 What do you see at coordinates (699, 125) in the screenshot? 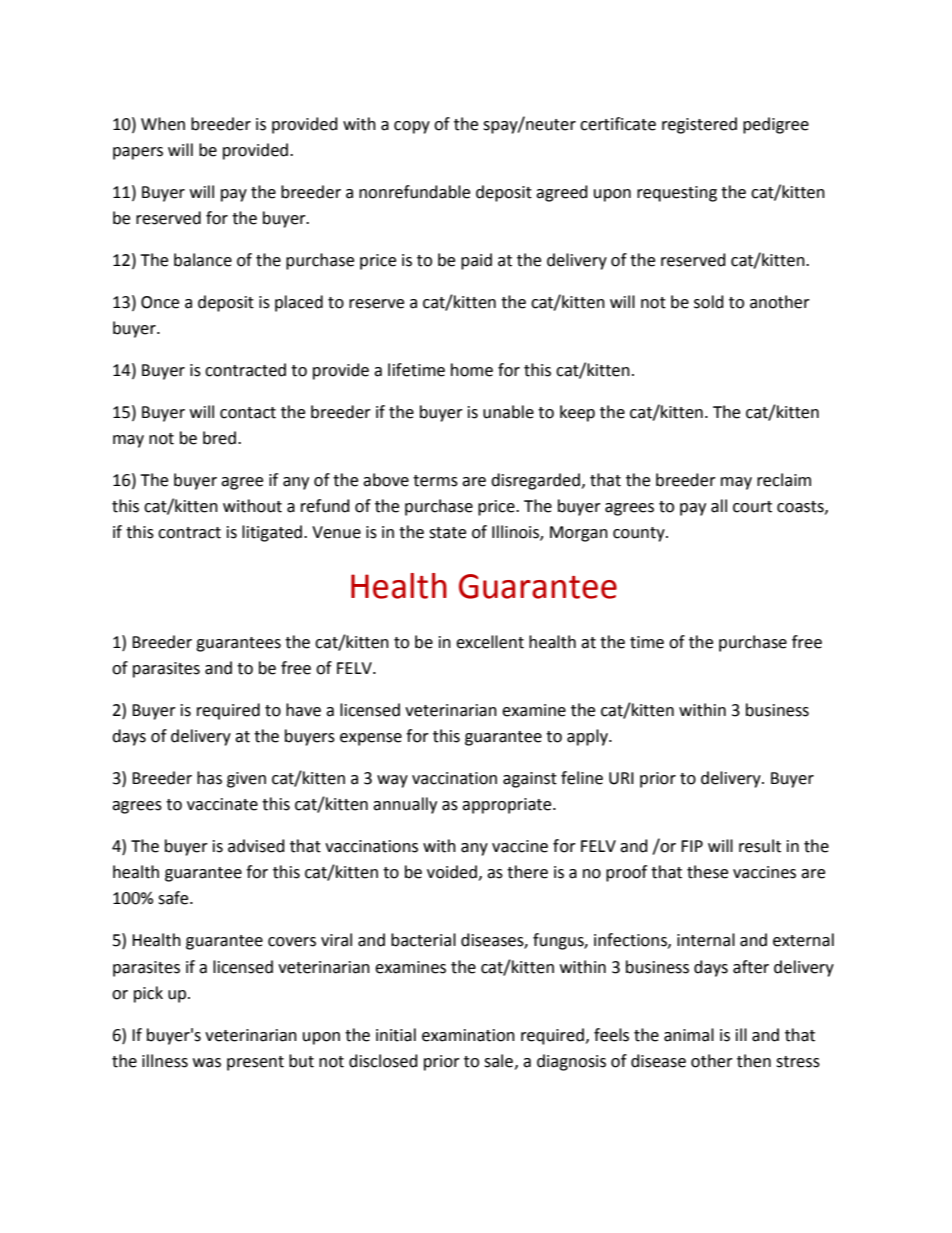
I see `registered` at bounding box center [699, 125].
